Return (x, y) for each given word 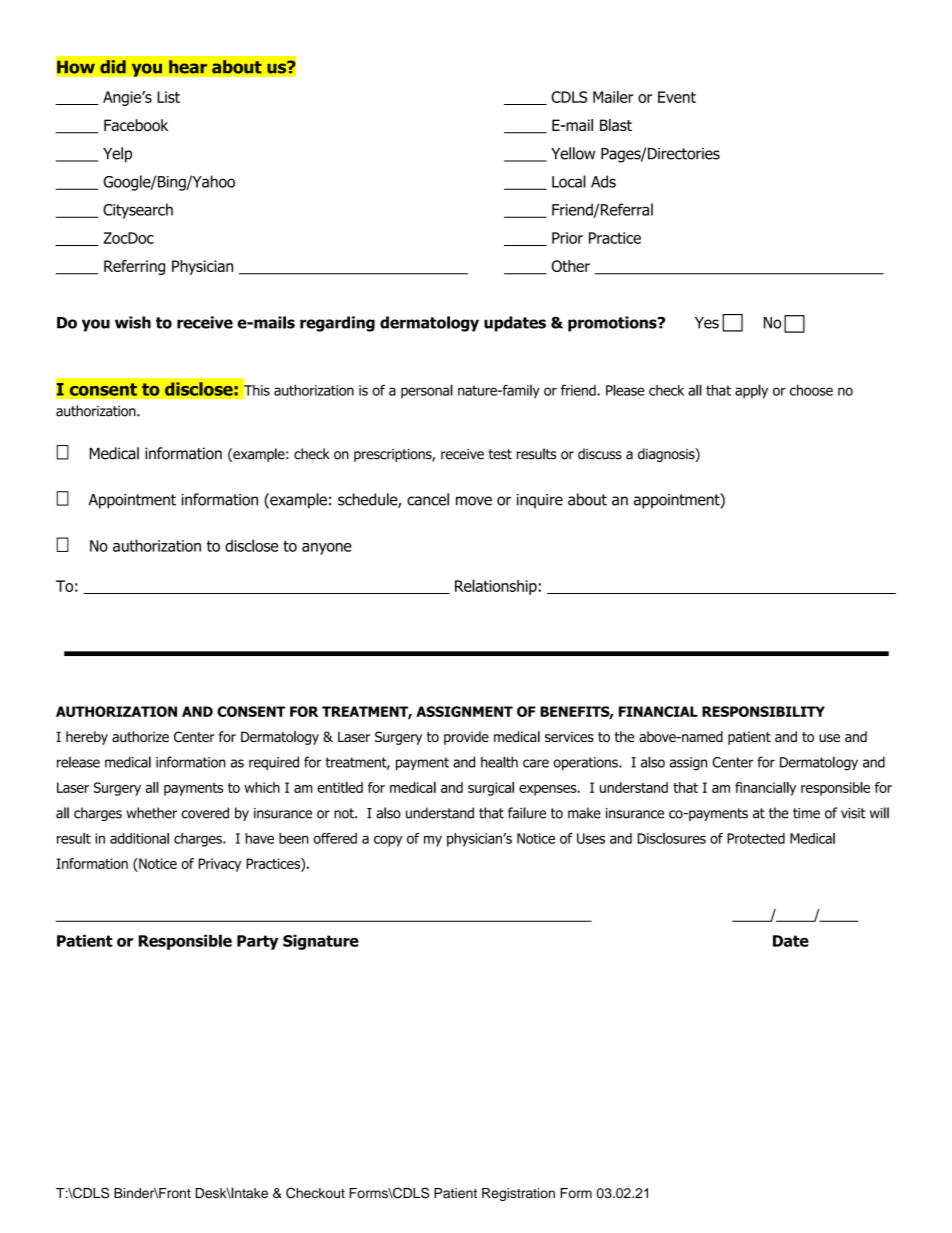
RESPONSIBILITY (763, 711)
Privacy (220, 865)
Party (257, 942)
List (168, 97)
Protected (756, 838)
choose (811, 390)
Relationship (496, 587)
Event (677, 97)
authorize (140, 736)
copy (388, 841)
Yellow (573, 153)
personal (427, 391)
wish (133, 322)
